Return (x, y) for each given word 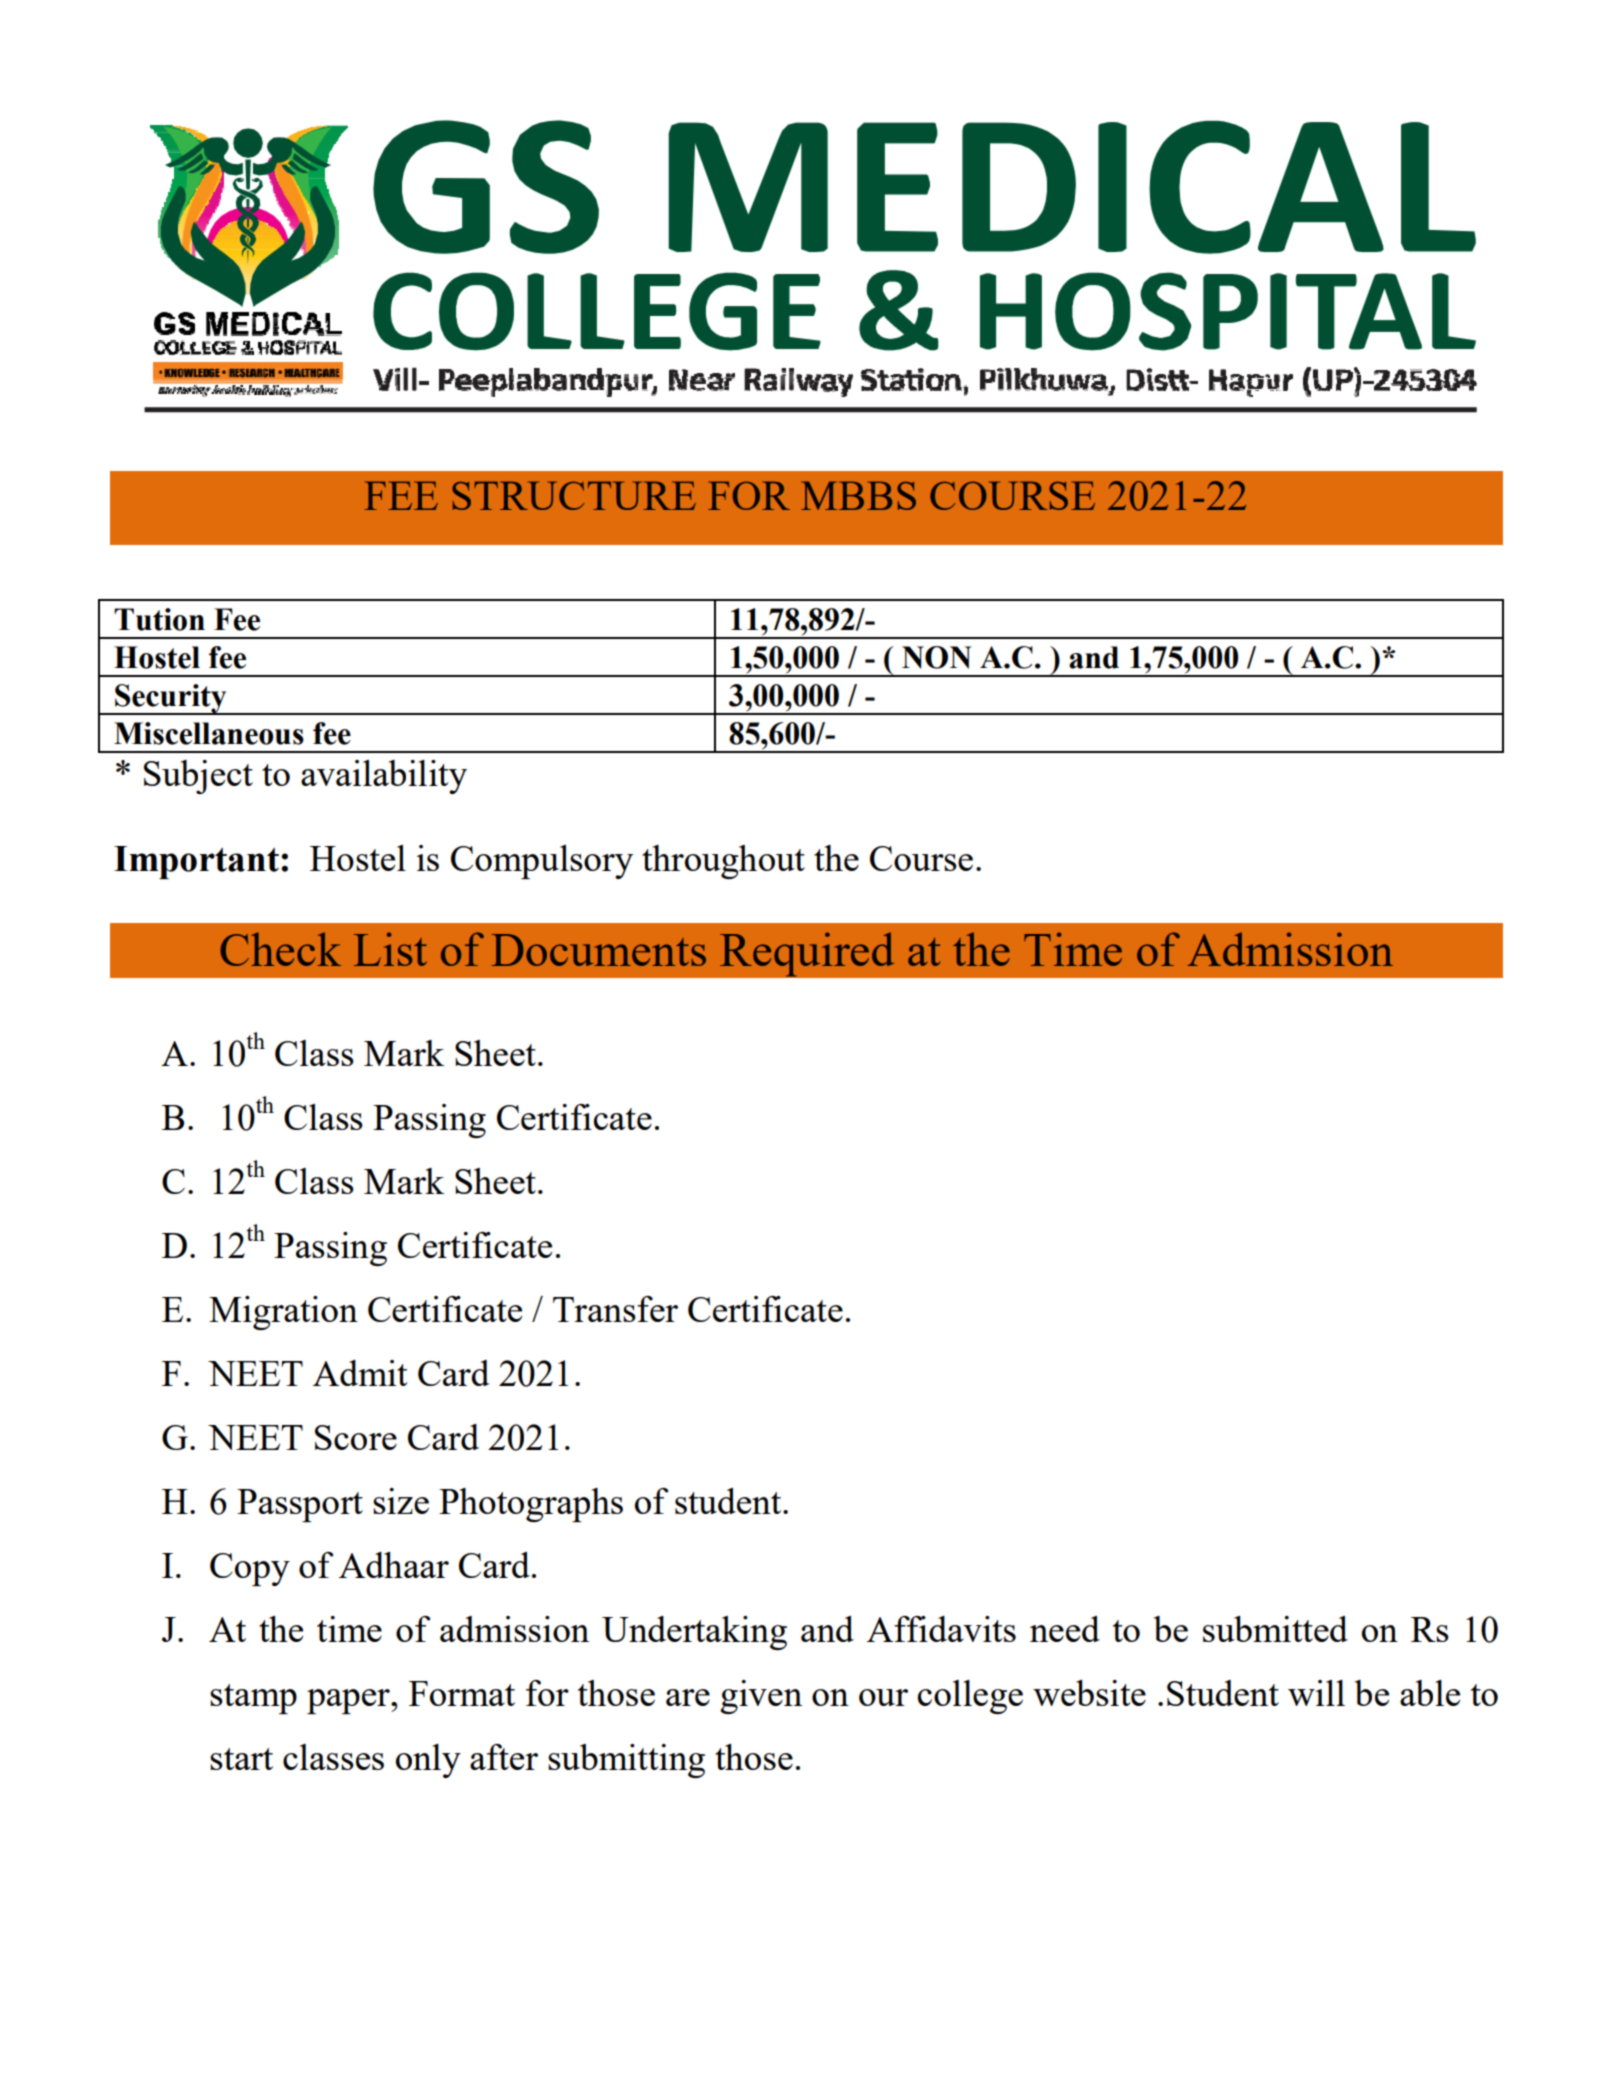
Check (280, 949)
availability (384, 777)
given (761, 1697)
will (1316, 1693)
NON (937, 657)
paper (349, 1701)
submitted (1275, 1629)
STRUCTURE (574, 495)
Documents (599, 950)
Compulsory (542, 862)
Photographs (531, 1505)
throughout (723, 862)
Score (356, 1437)
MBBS (858, 495)
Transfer (615, 1309)
